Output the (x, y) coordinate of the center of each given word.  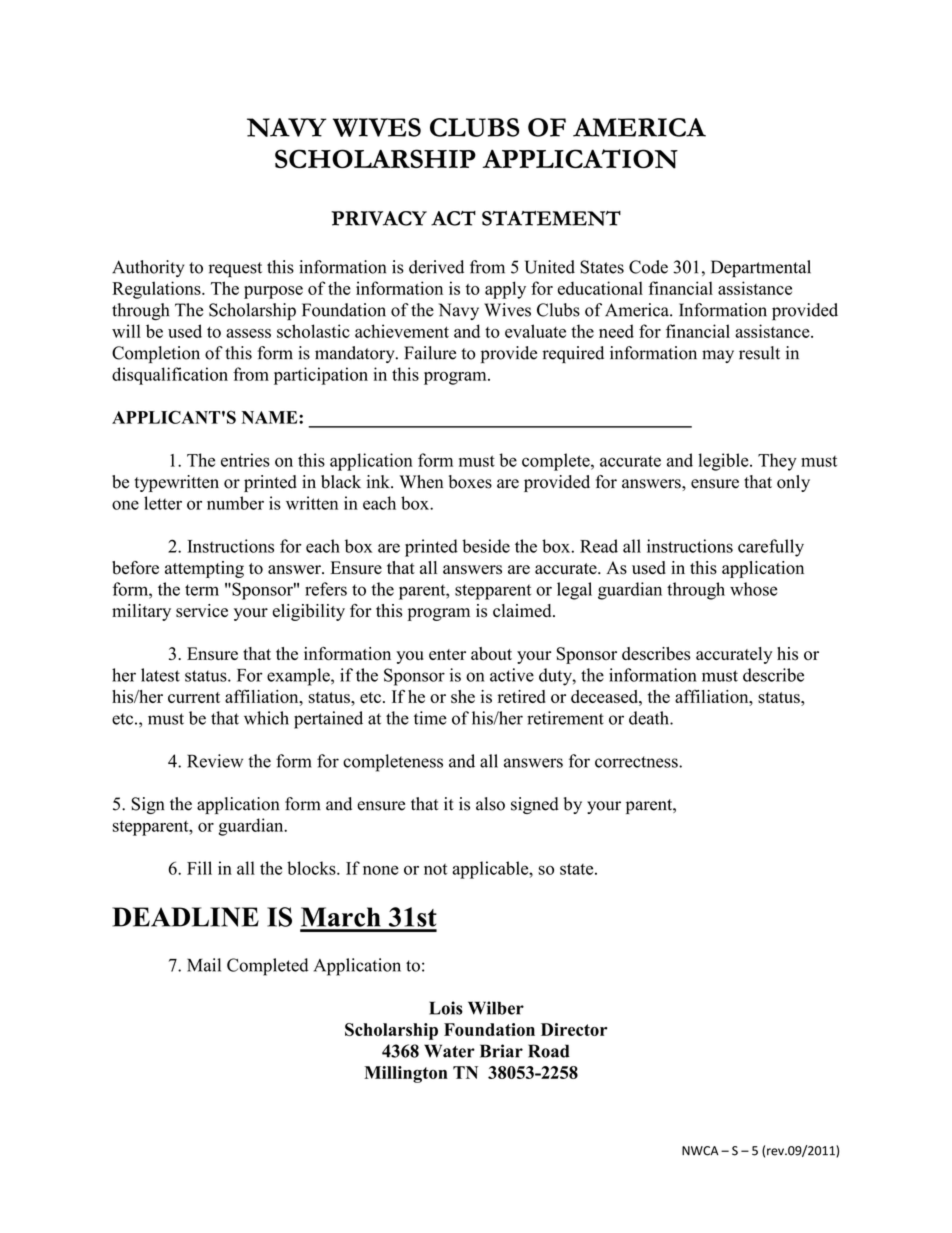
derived (436, 267)
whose (753, 589)
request (235, 270)
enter (447, 654)
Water (449, 1051)
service (202, 611)
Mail (204, 965)
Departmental (761, 269)
